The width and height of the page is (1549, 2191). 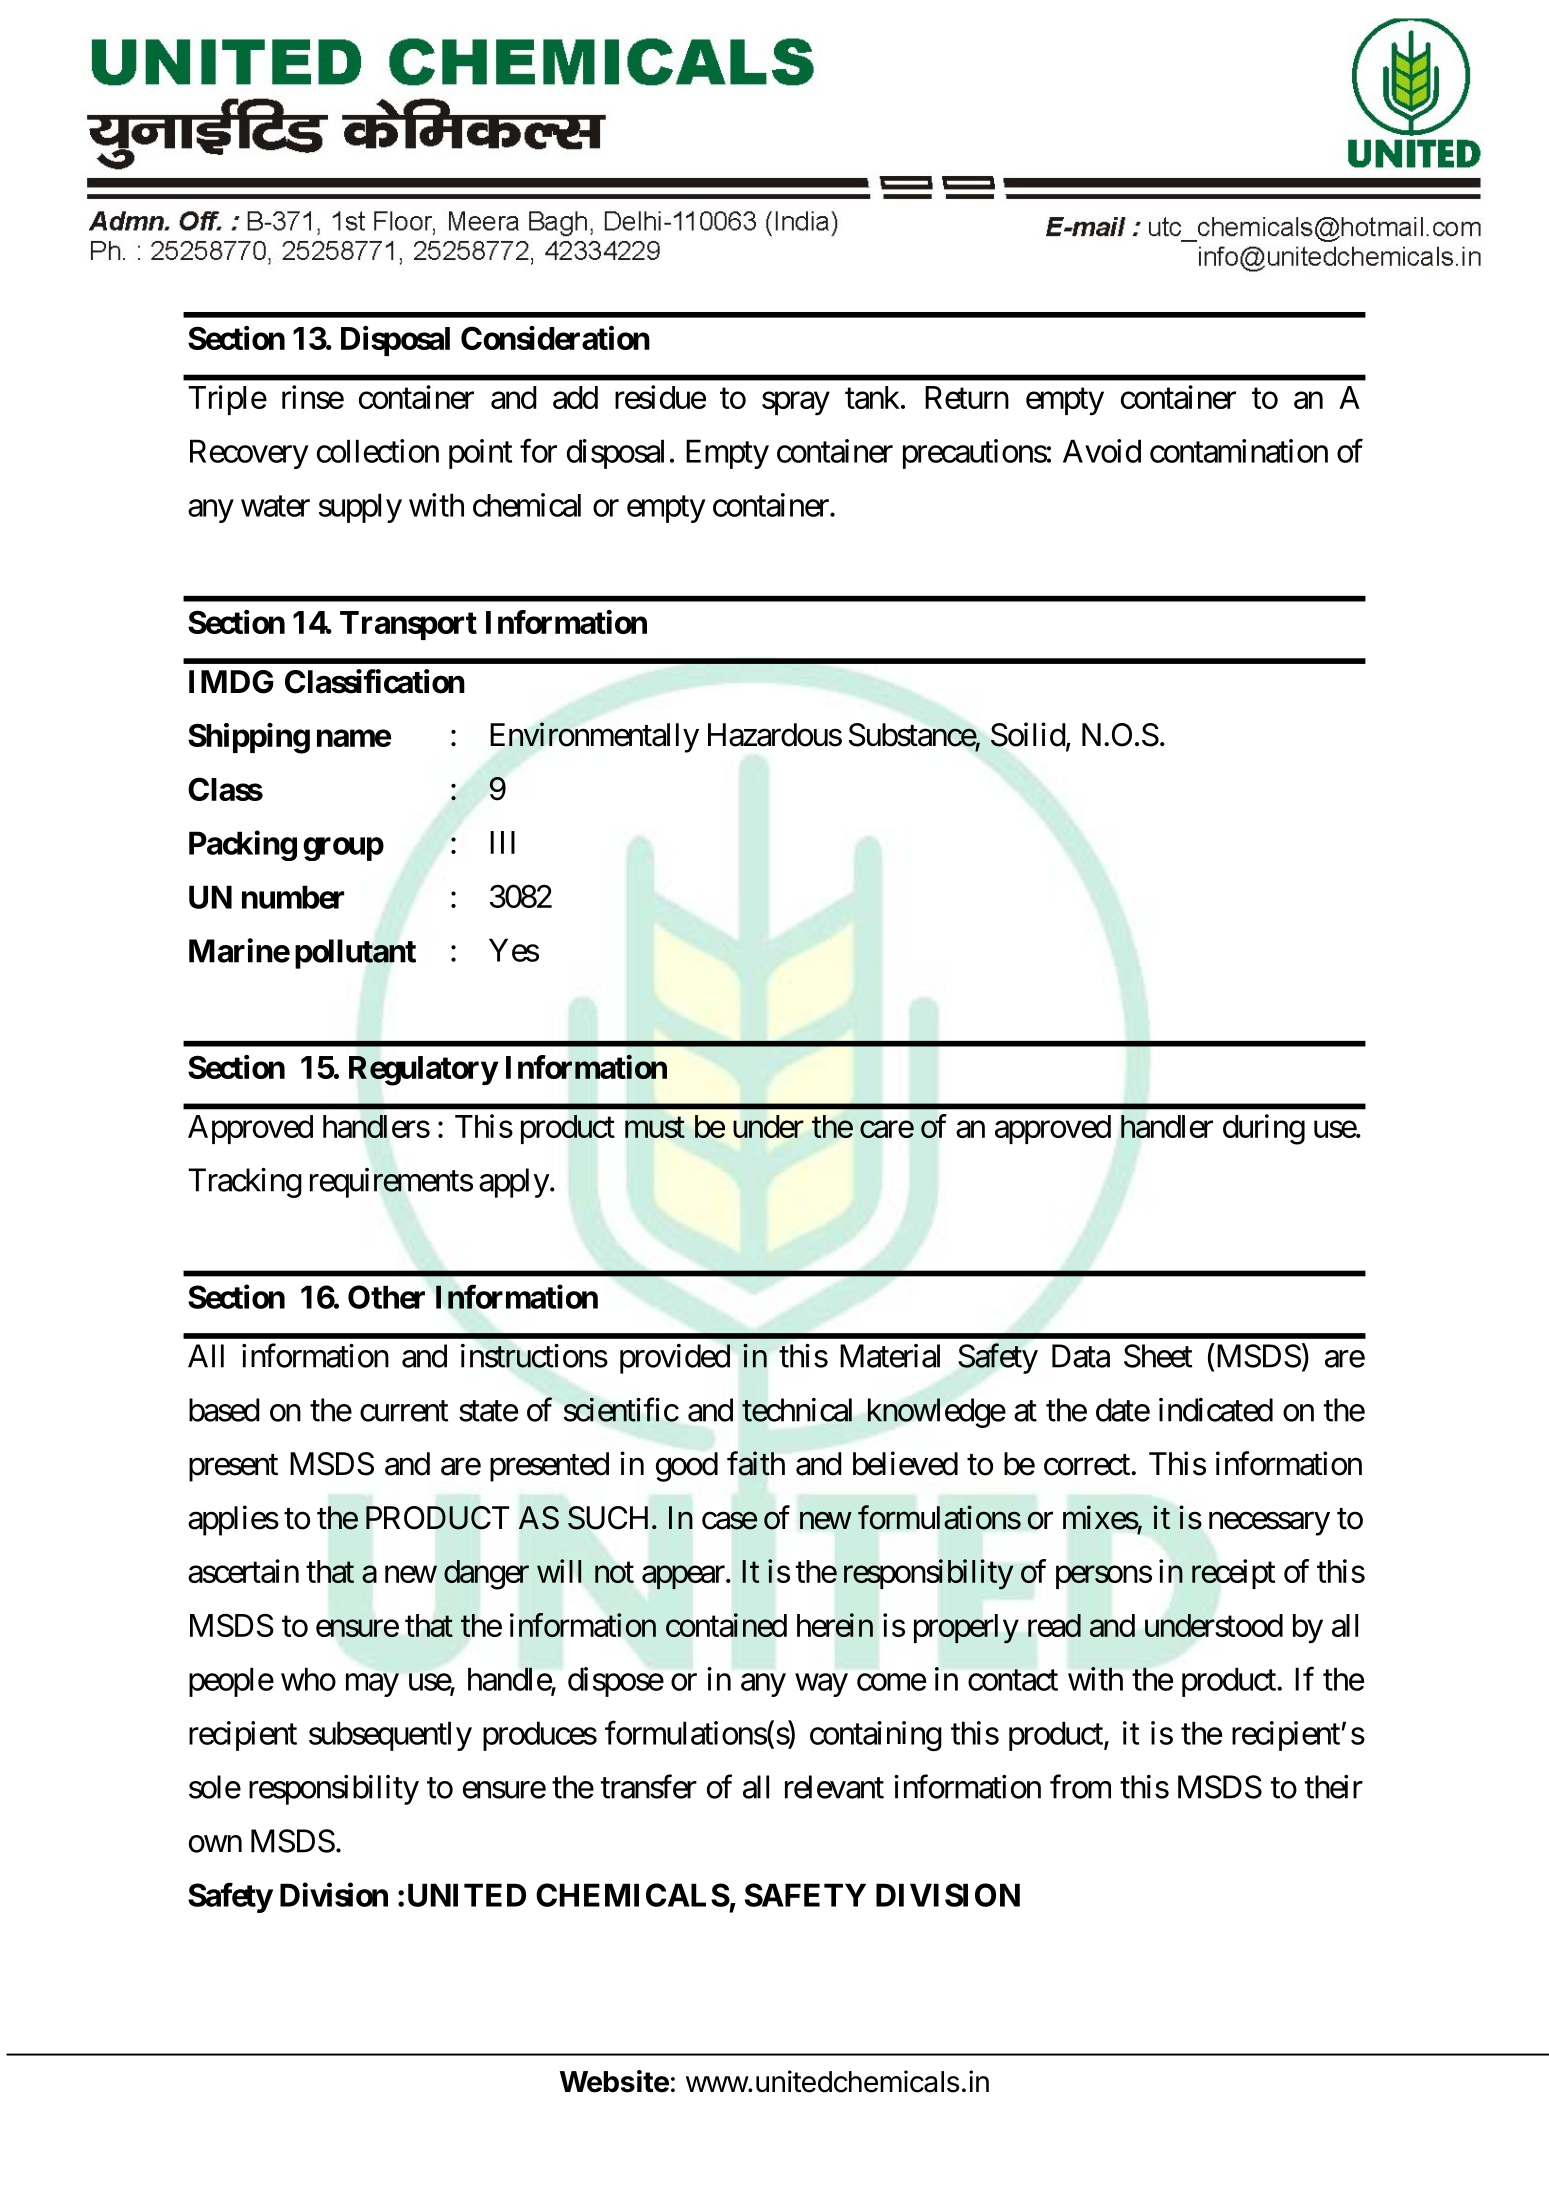 What do you see at coordinates (215, 1844) in the page?
I see `own` at bounding box center [215, 1844].
